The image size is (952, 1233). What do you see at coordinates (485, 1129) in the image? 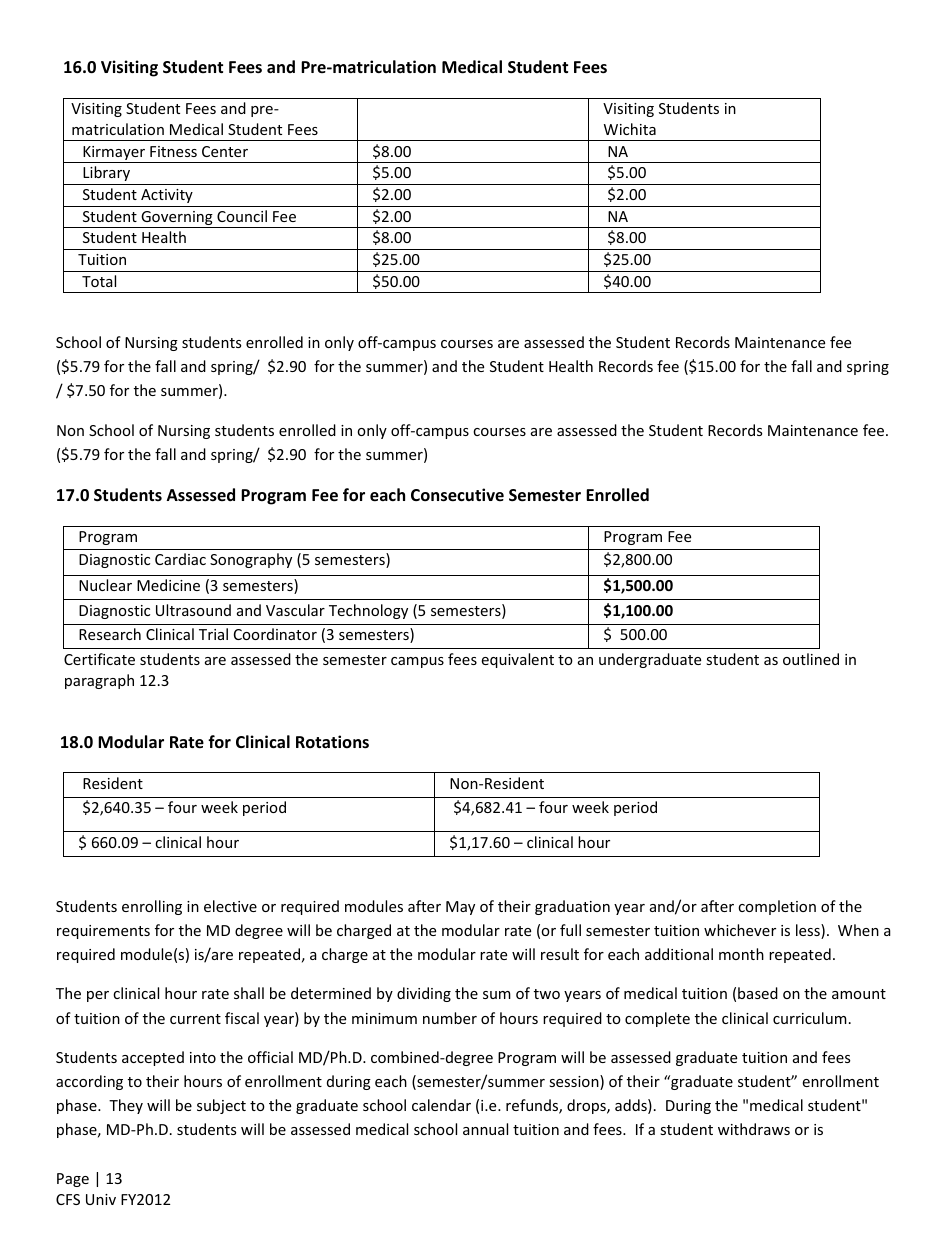
I see `annual` at bounding box center [485, 1129].
